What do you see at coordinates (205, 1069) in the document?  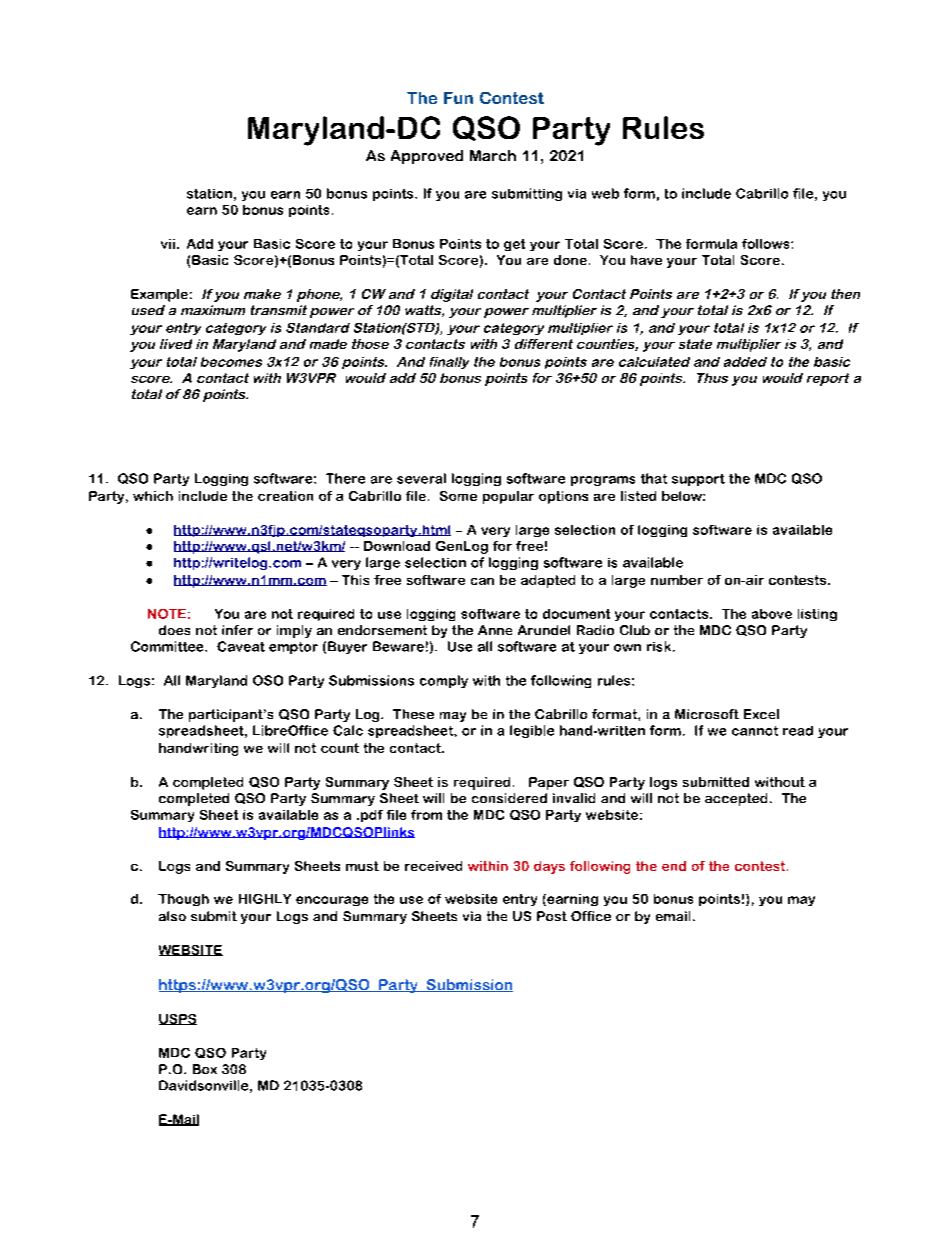 I see `Box` at bounding box center [205, 1069].
